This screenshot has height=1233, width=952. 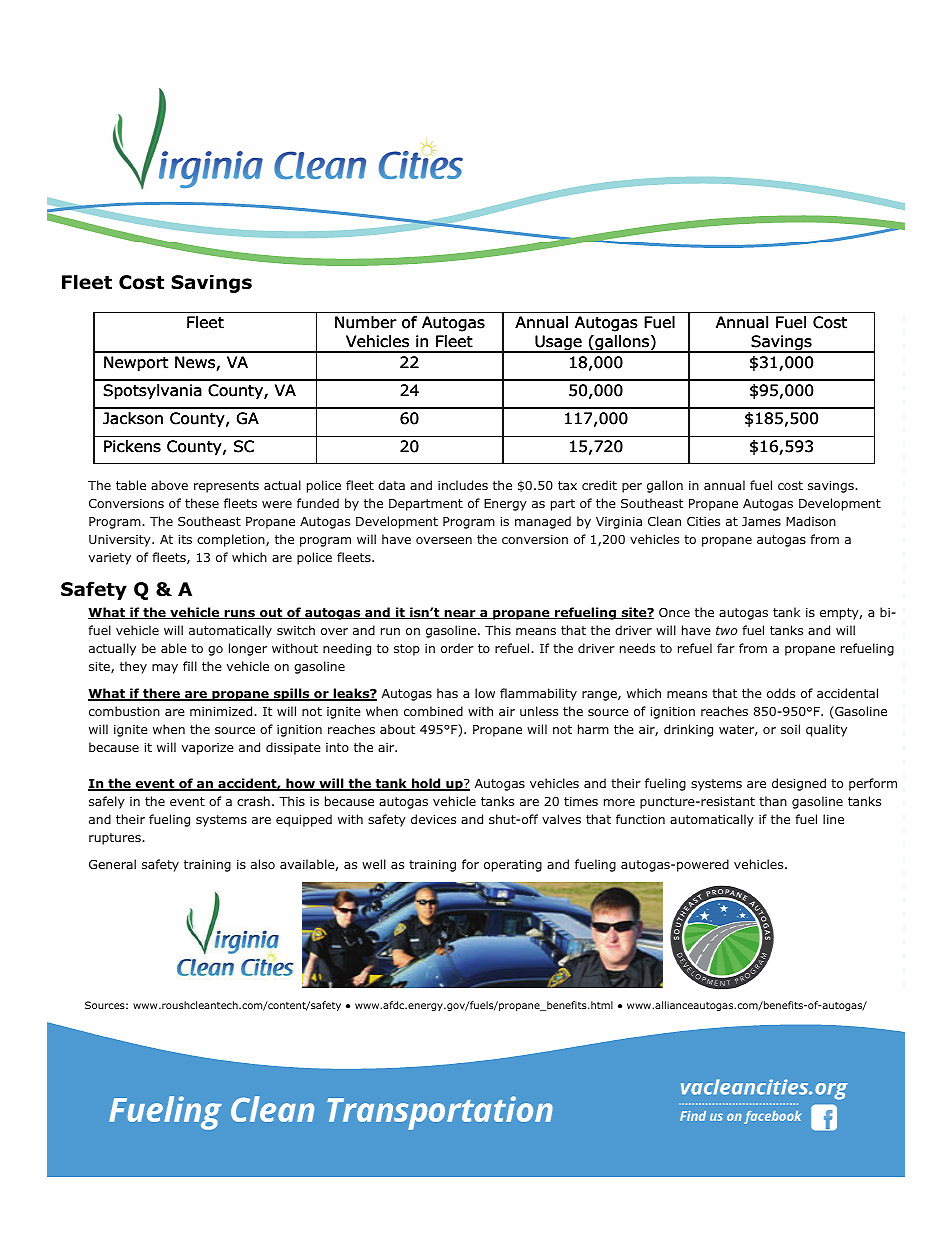 What do you see at coordinates (463, 485) in the screenshot?
I see `includes` at bounding box center [463, 485].
